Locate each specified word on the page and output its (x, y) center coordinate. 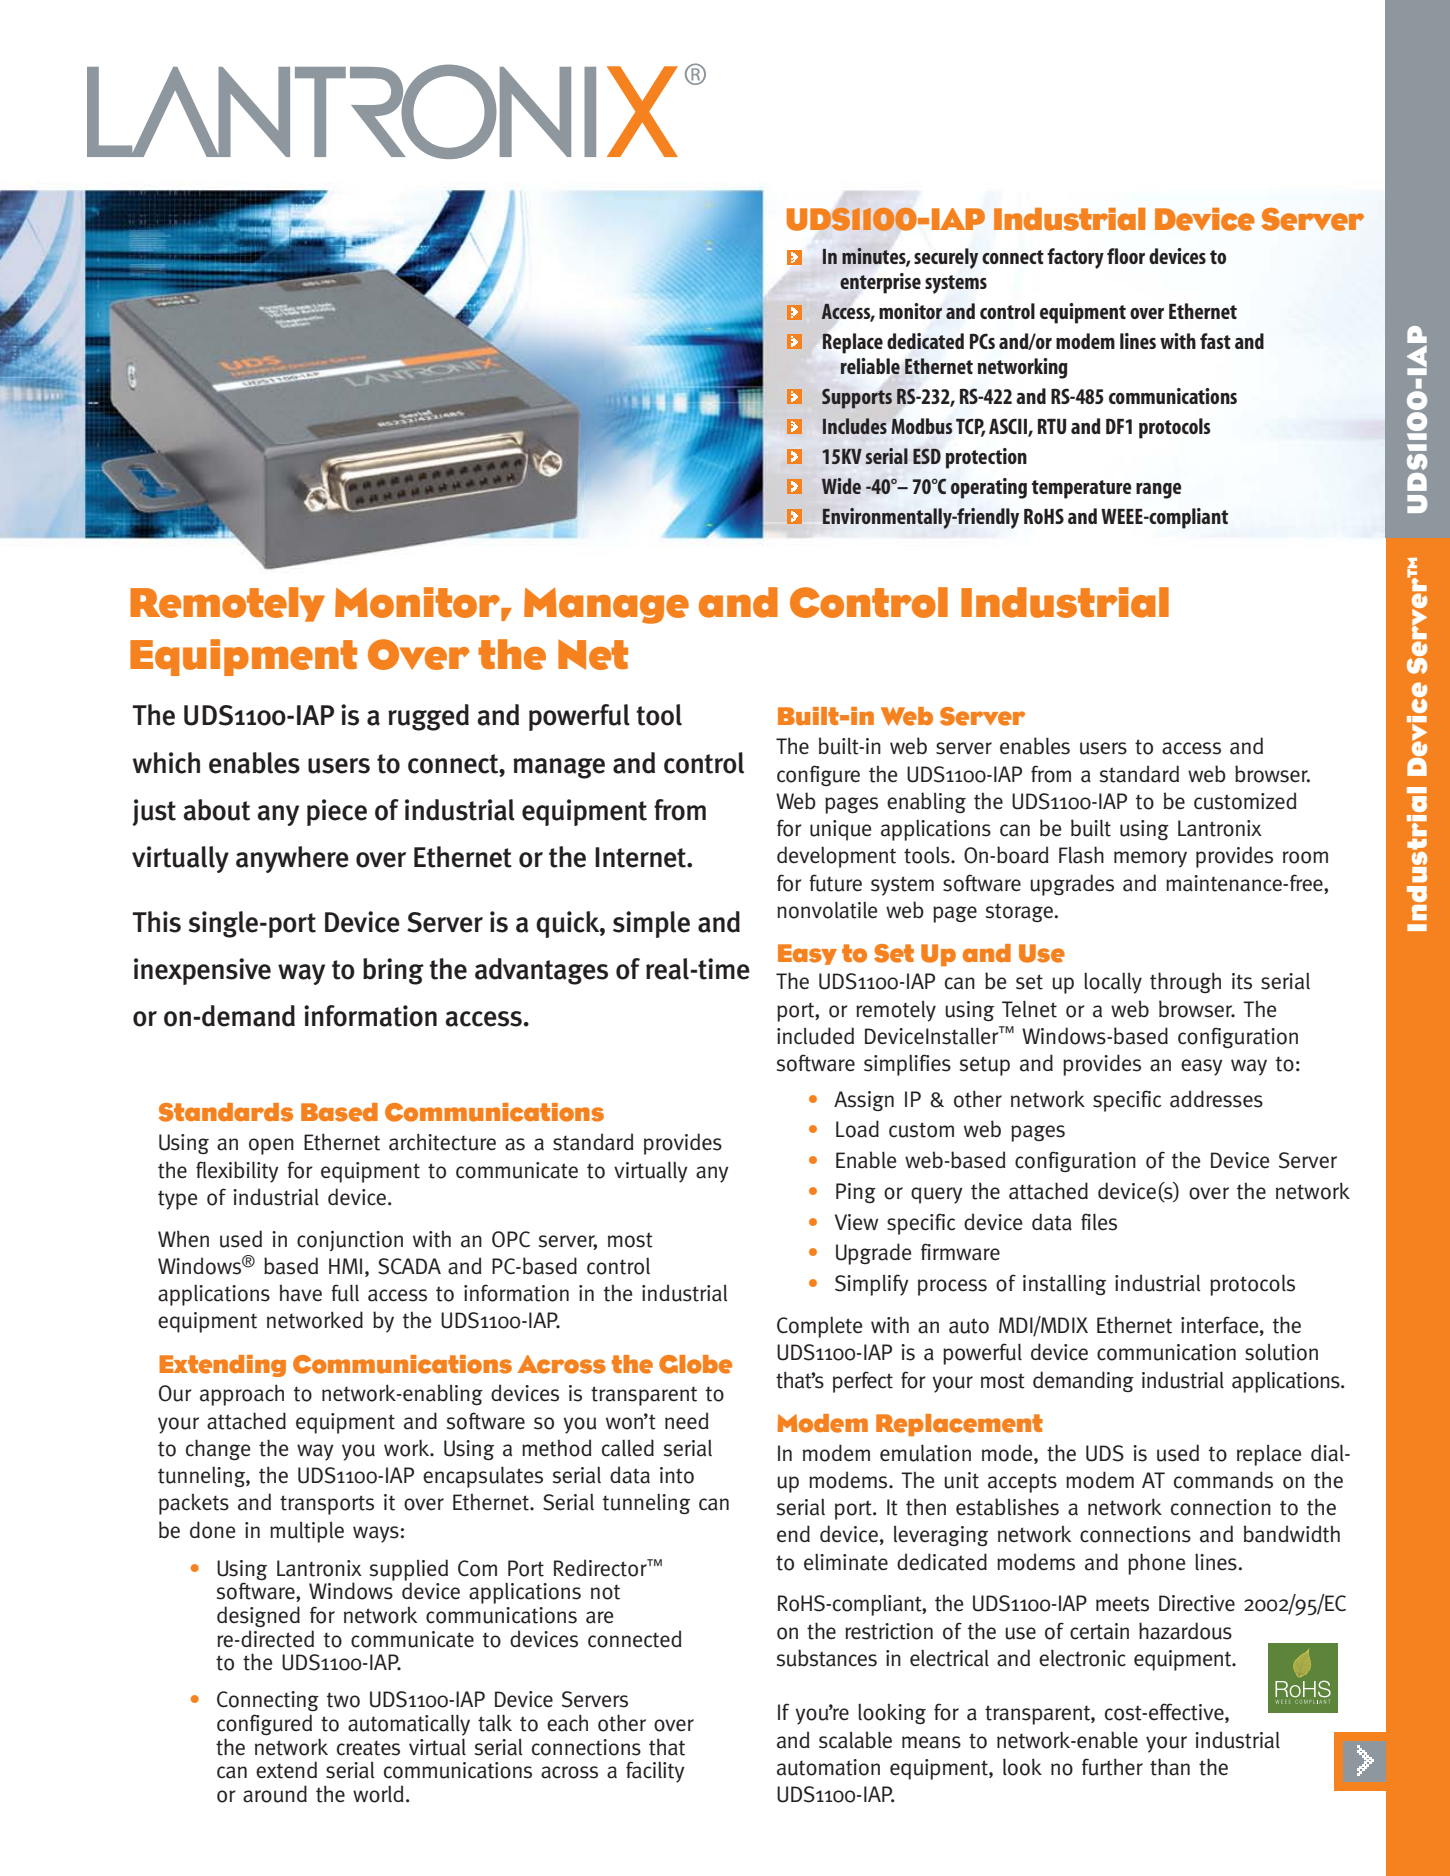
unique (840, 830)
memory (1150, 859)
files (1099, 1222)
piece (337, 812)
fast (1215, 341)
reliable (870, 366)
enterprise (880, 283)
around (275, 1794)
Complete (819, 1327)
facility (655, 1772)
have (301, 1293)
